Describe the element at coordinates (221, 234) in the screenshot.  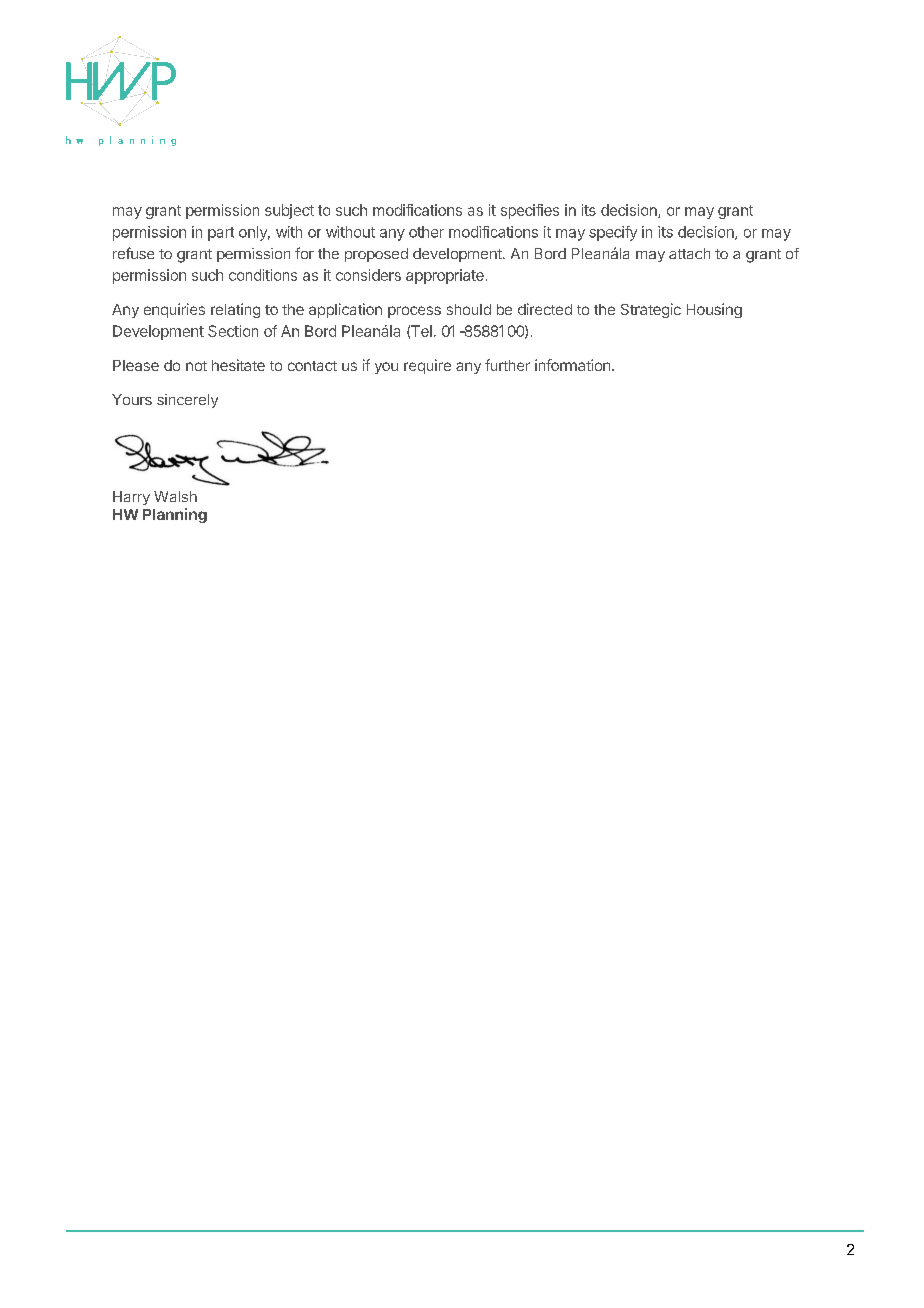
I see `part` at that location.
